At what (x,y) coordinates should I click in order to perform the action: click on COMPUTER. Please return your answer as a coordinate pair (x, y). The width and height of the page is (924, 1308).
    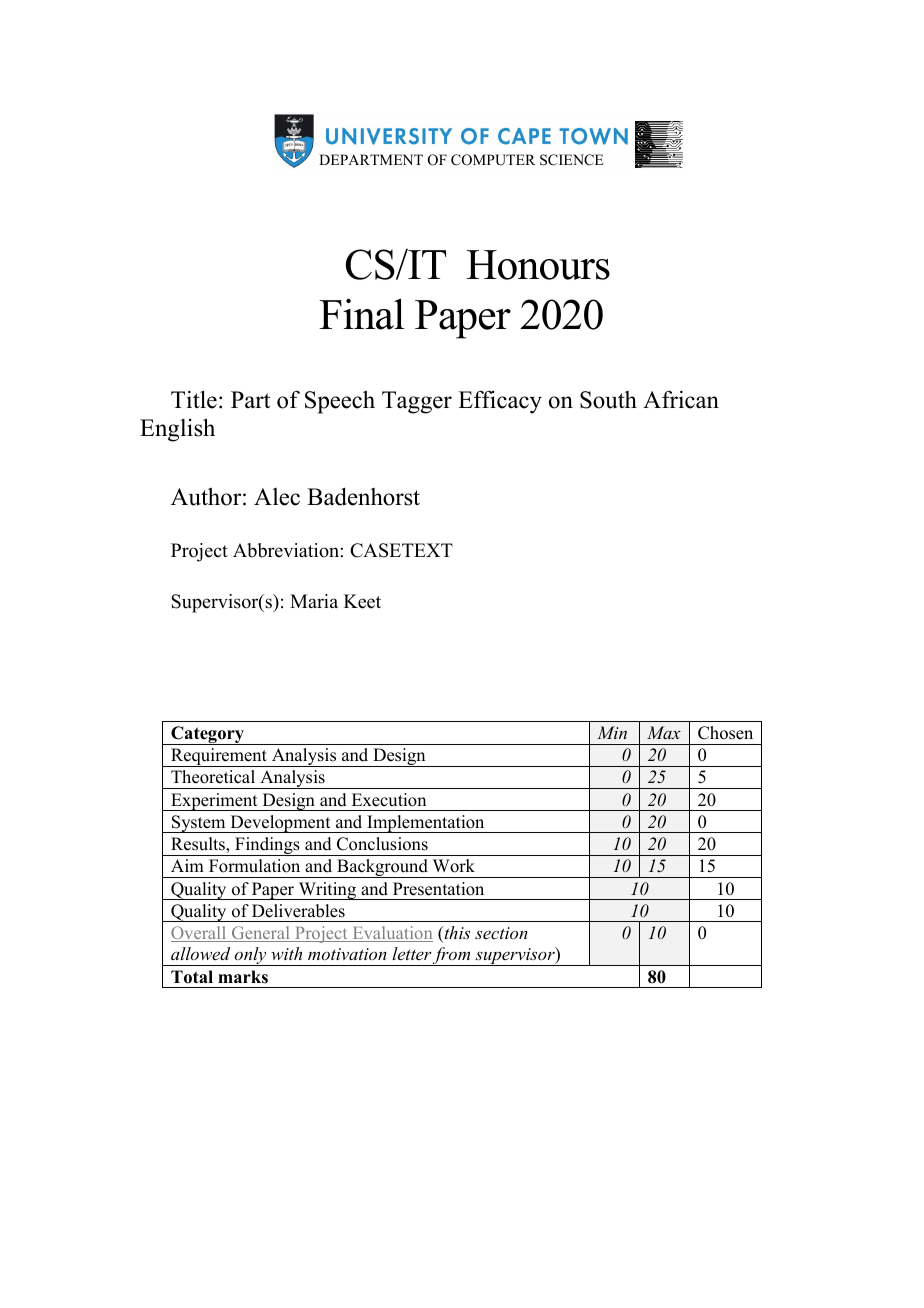
    Looking at the image, I should click on (493, 160).
